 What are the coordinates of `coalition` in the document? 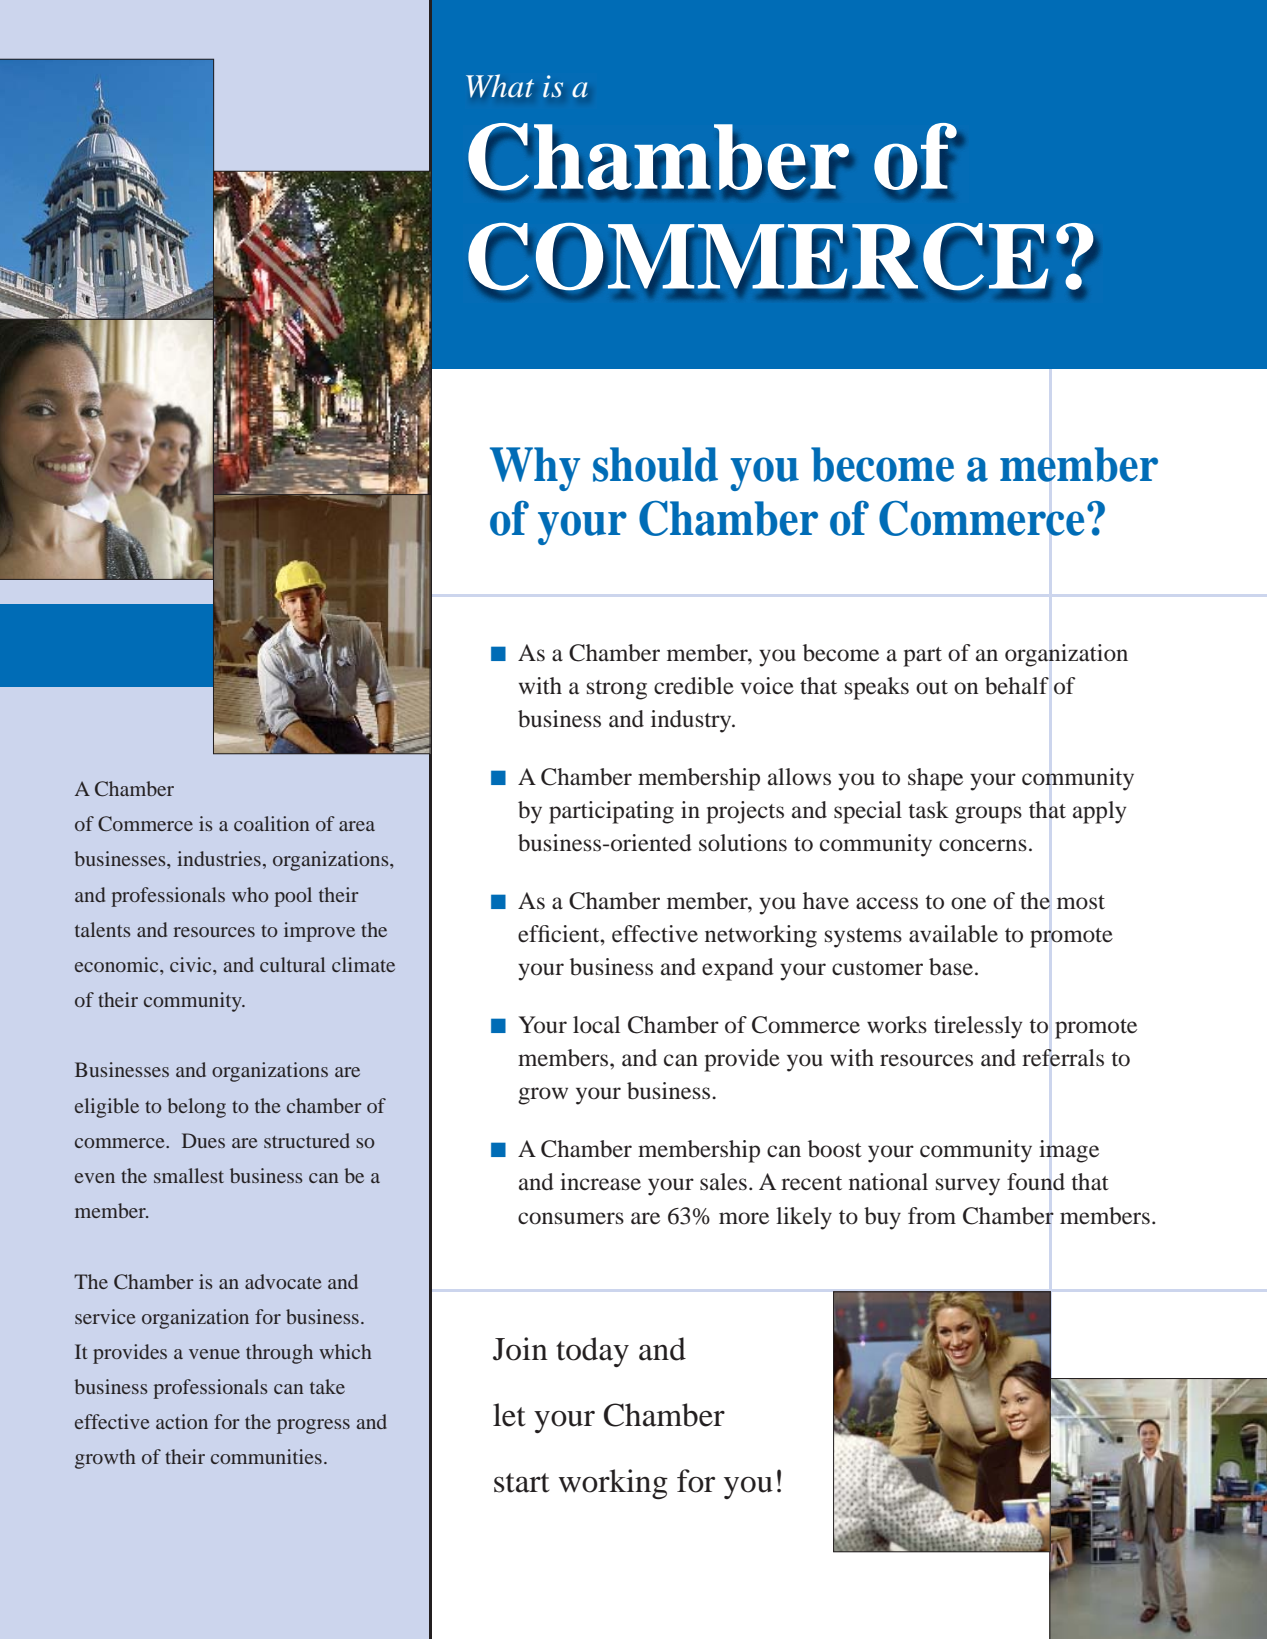 It's located at (271, 823).
